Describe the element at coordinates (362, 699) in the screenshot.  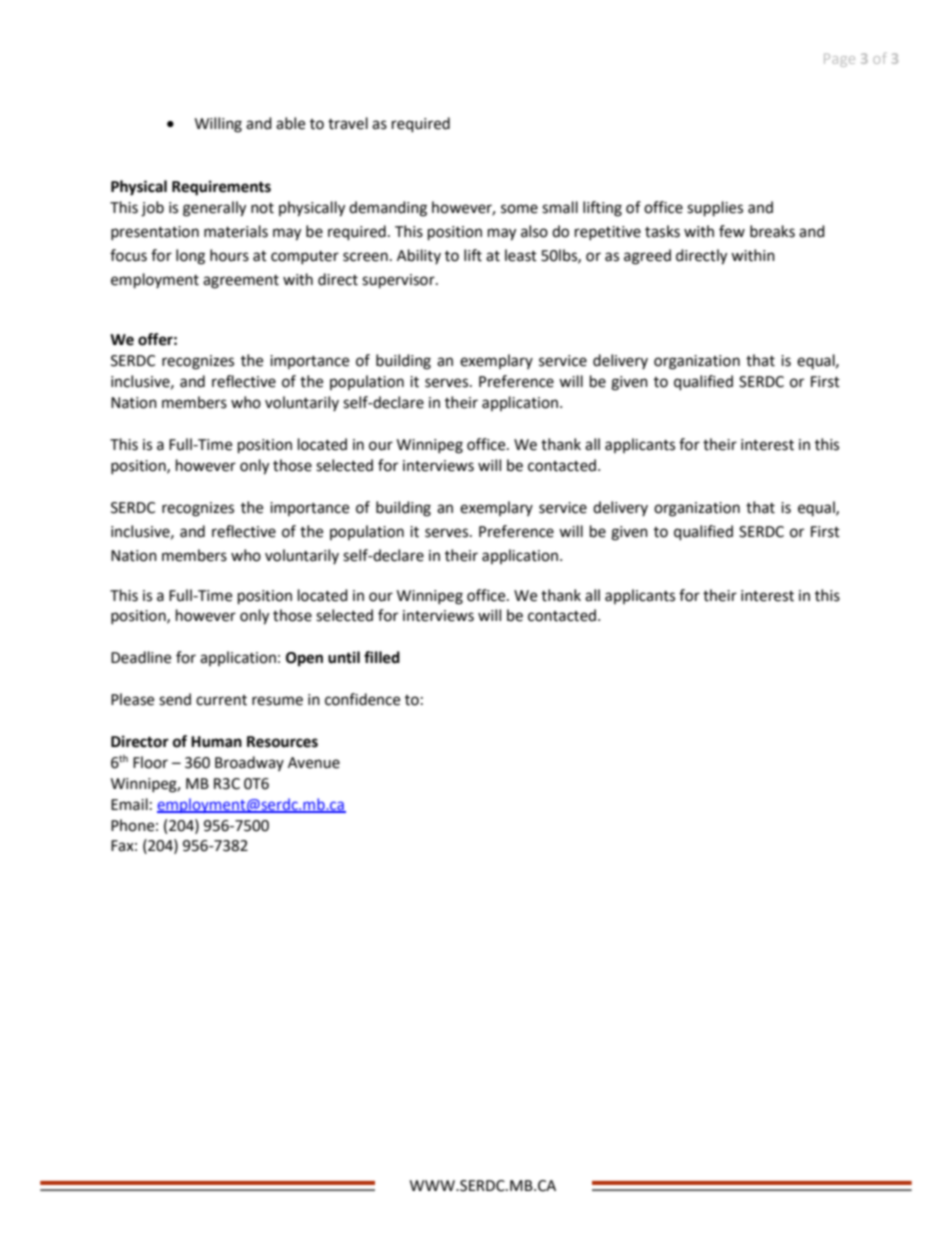
I see `confidence` at that location.
